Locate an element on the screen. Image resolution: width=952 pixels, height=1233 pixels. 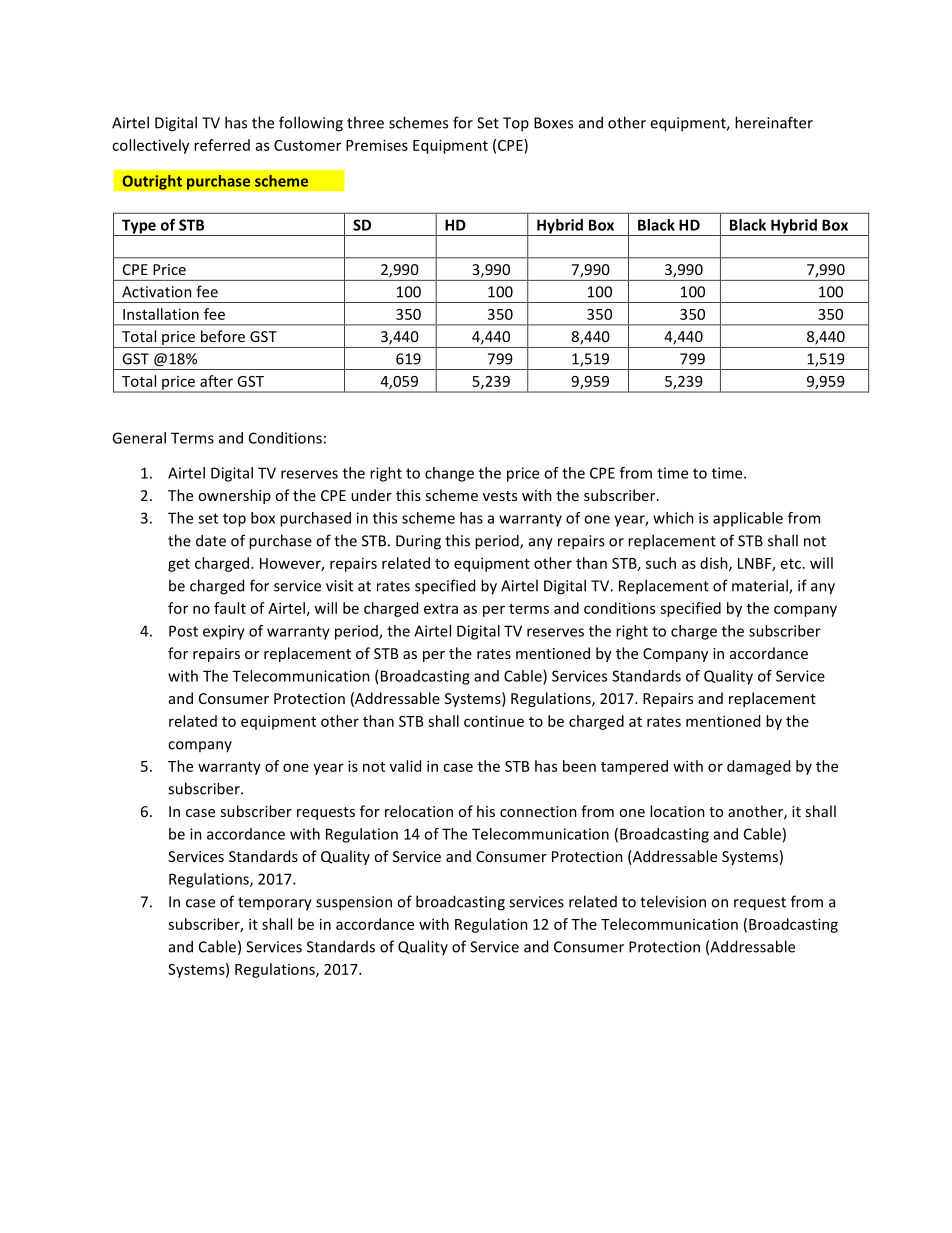
suspension is located at coordinates (354, 903).
